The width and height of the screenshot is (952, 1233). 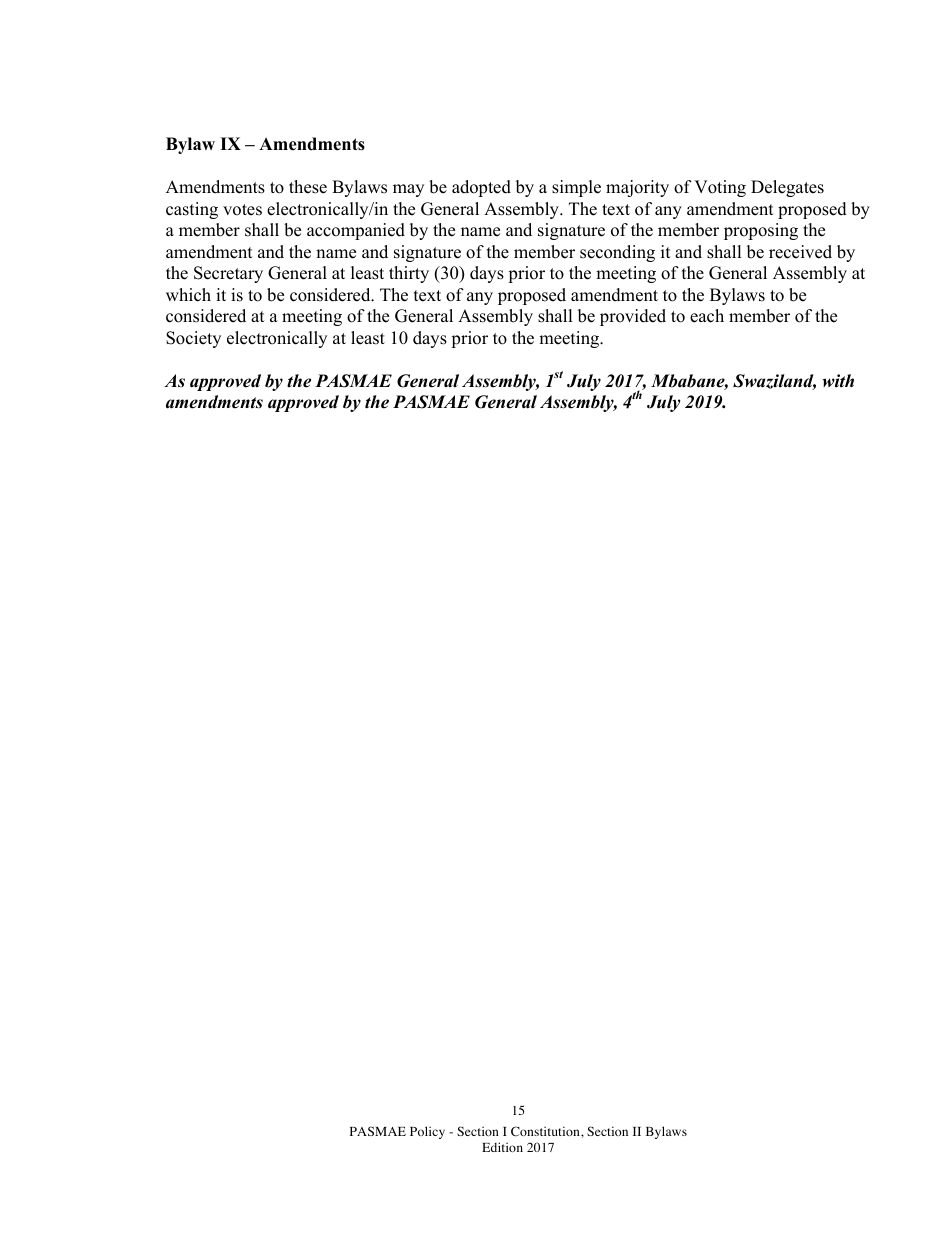 What do you see at coordinates (546, 1131) in the screenshot?
I see `Constitution` at bounding box center [546, 1131].
